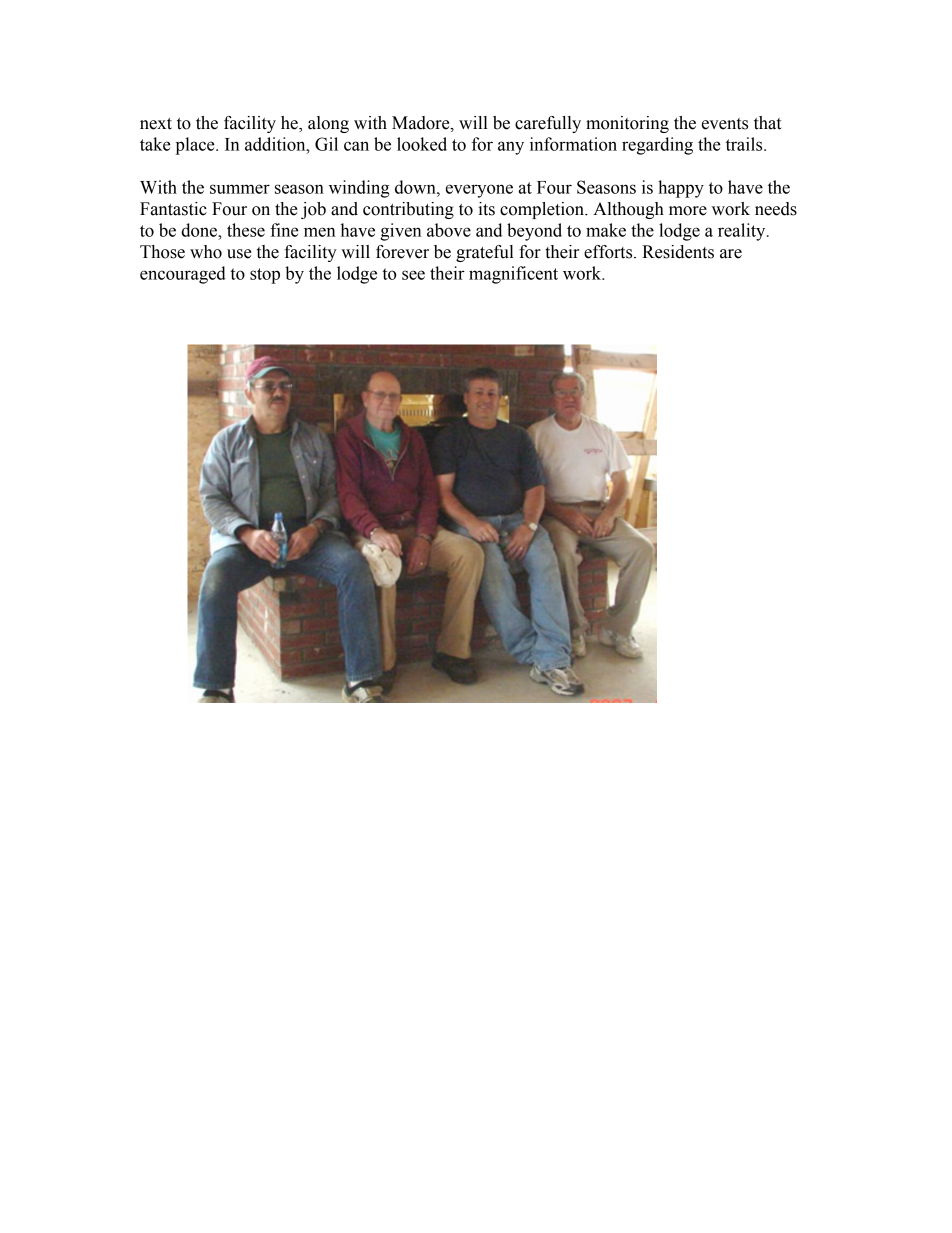 This screenshot has height=1233, width=952. What do you see at coordinates (240, 189) in the screenshot?
I see `summer` at bounding box center [240, 189].
